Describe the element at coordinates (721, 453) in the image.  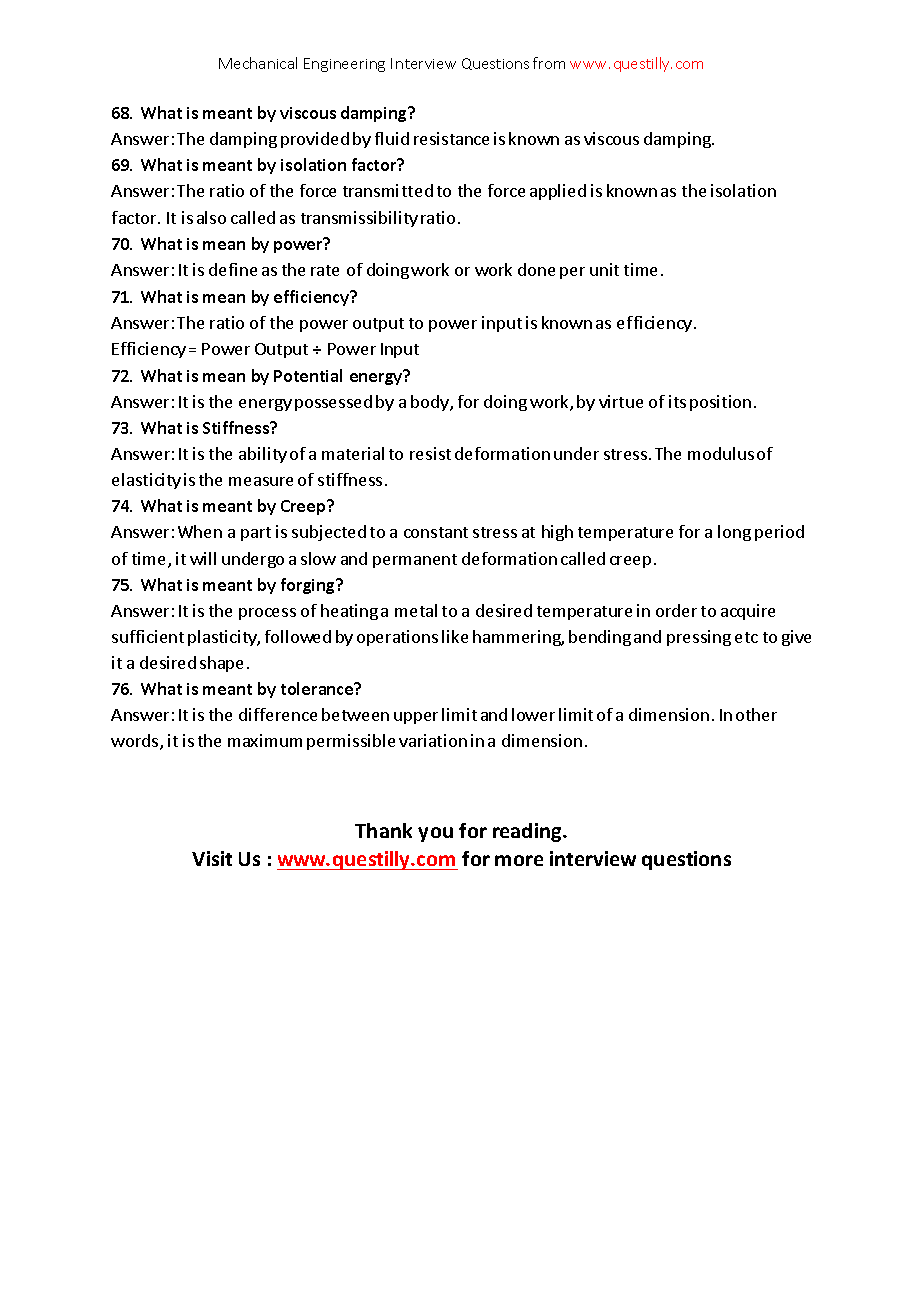
I see `modulus` at that location.
